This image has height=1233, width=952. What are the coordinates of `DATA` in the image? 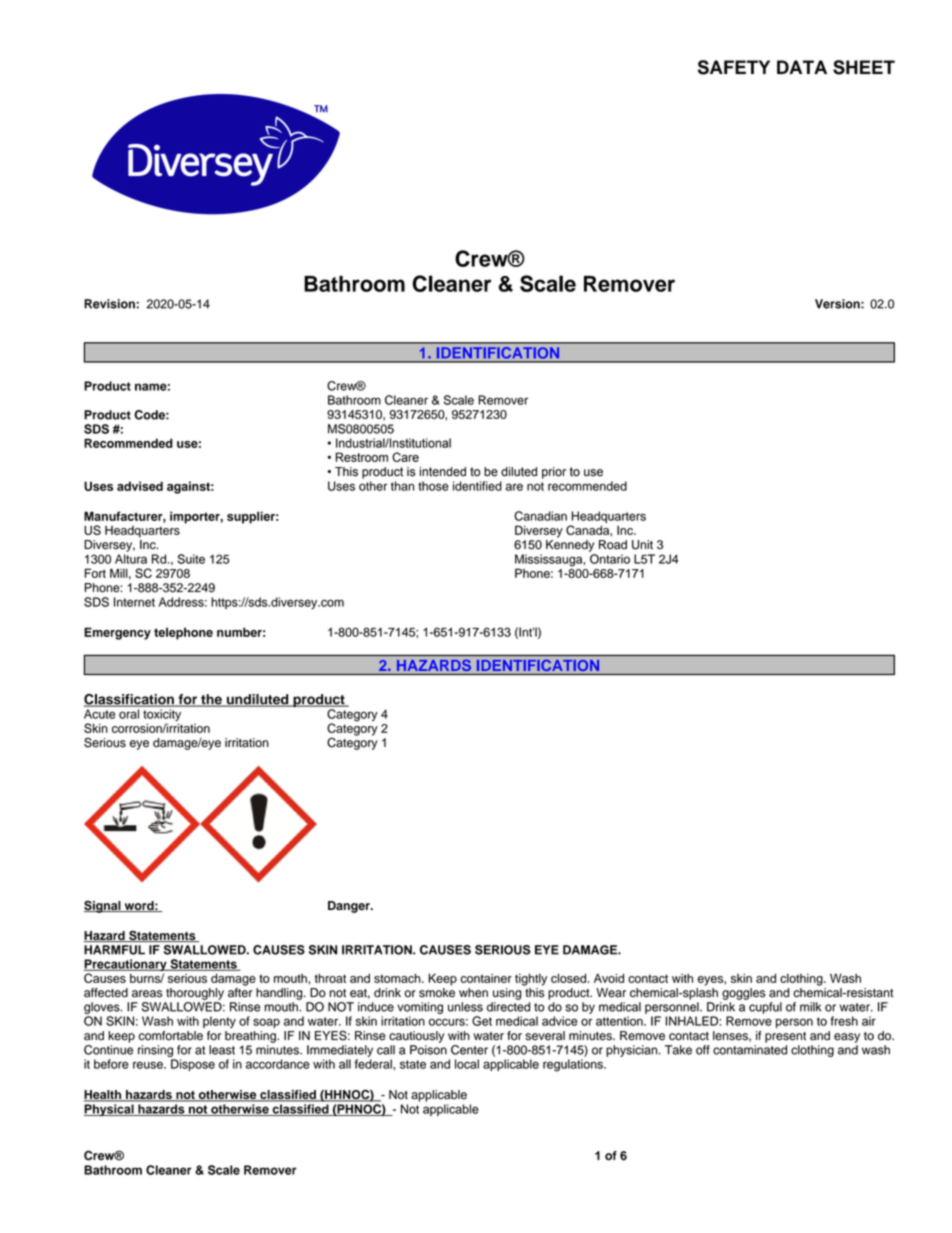 It's located at (802, 67).
